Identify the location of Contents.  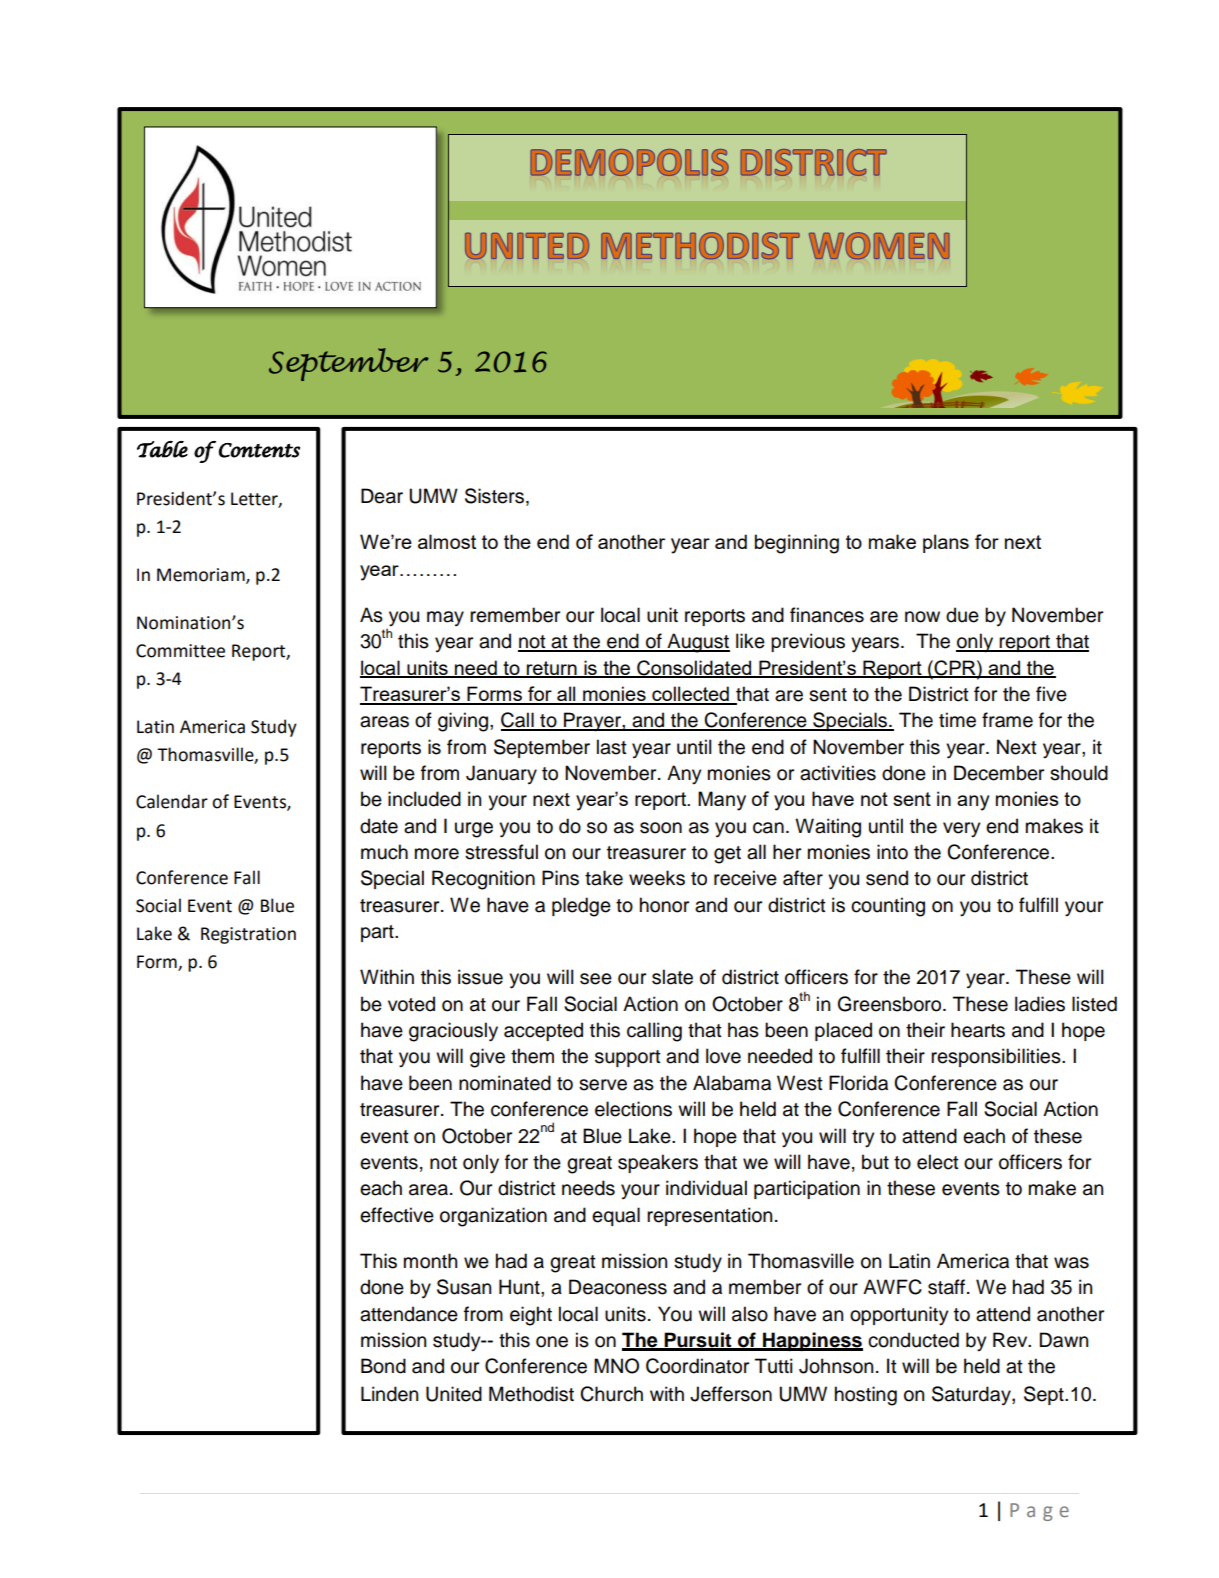
(259, 450).
